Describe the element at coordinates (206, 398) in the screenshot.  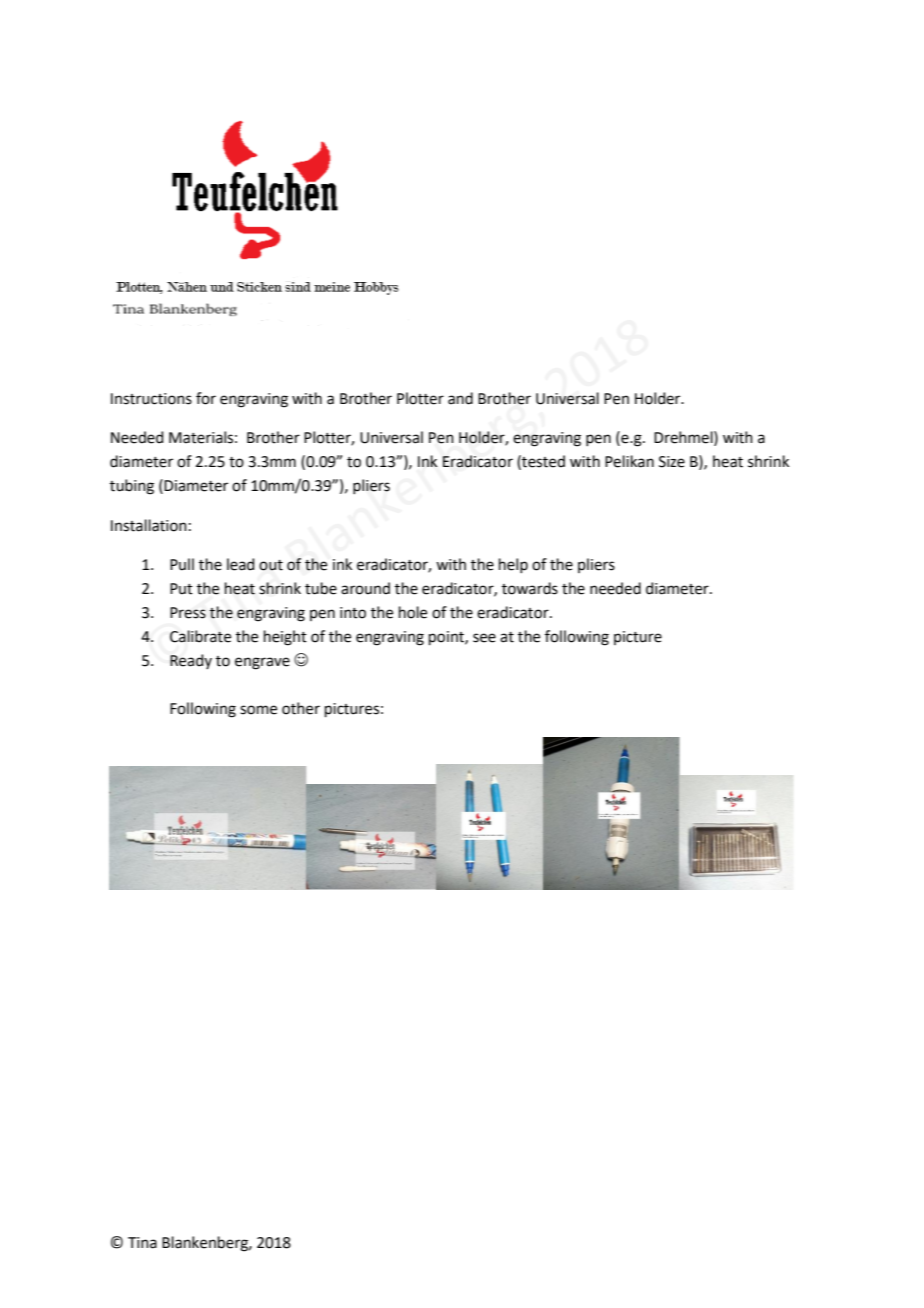
I see `for` at that location.
